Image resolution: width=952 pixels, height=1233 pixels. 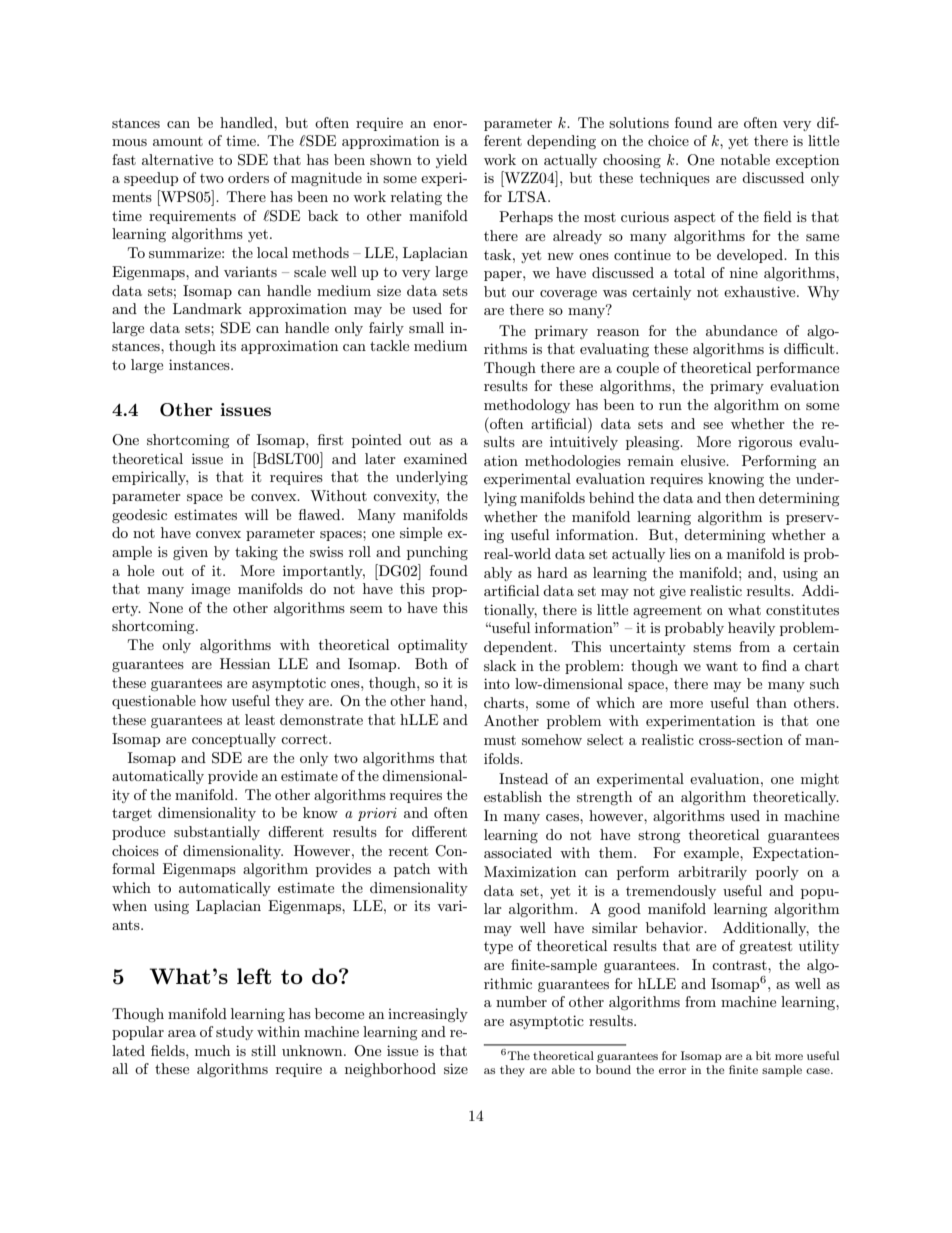 I want to click on yield, so click(x=451, y=161).
